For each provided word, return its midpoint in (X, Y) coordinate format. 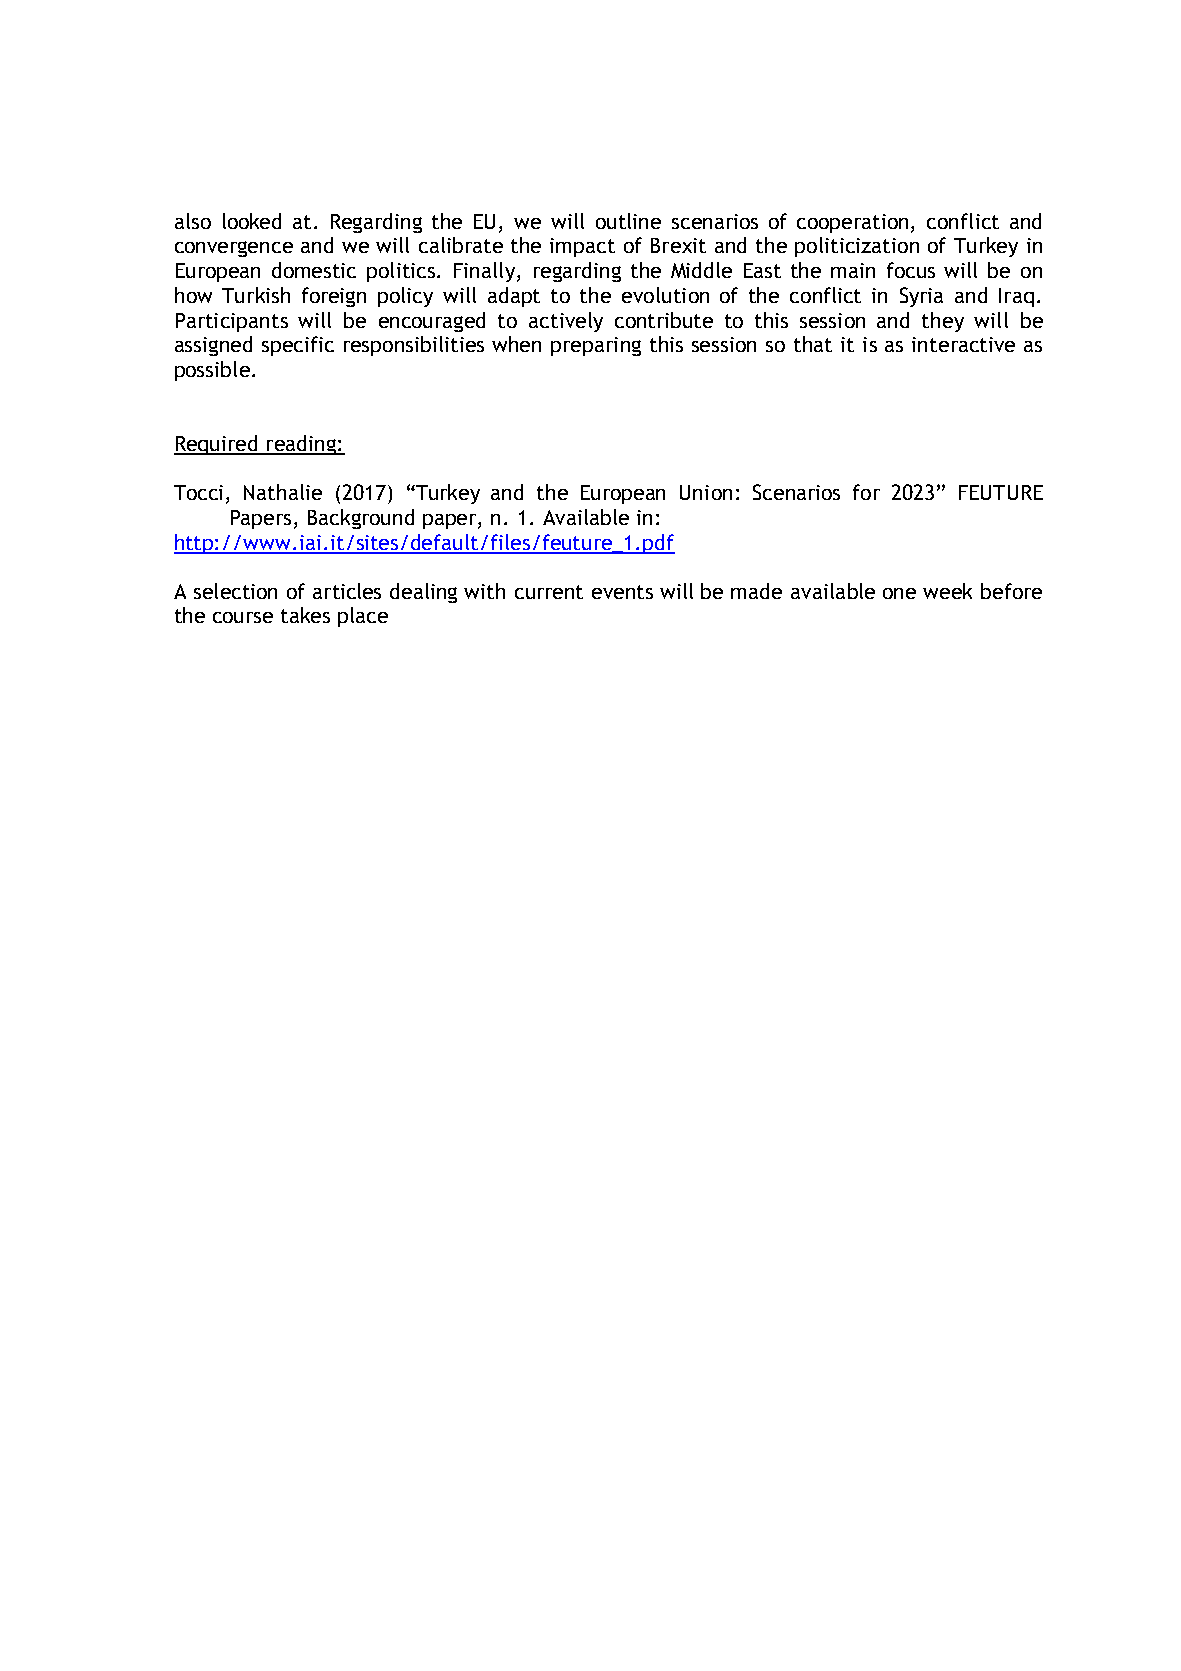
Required (217, 445)
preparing (596, 346)
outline (628, 221)
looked (252, 221)
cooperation (854, 223)
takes (305, 615)
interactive (963, 344)
